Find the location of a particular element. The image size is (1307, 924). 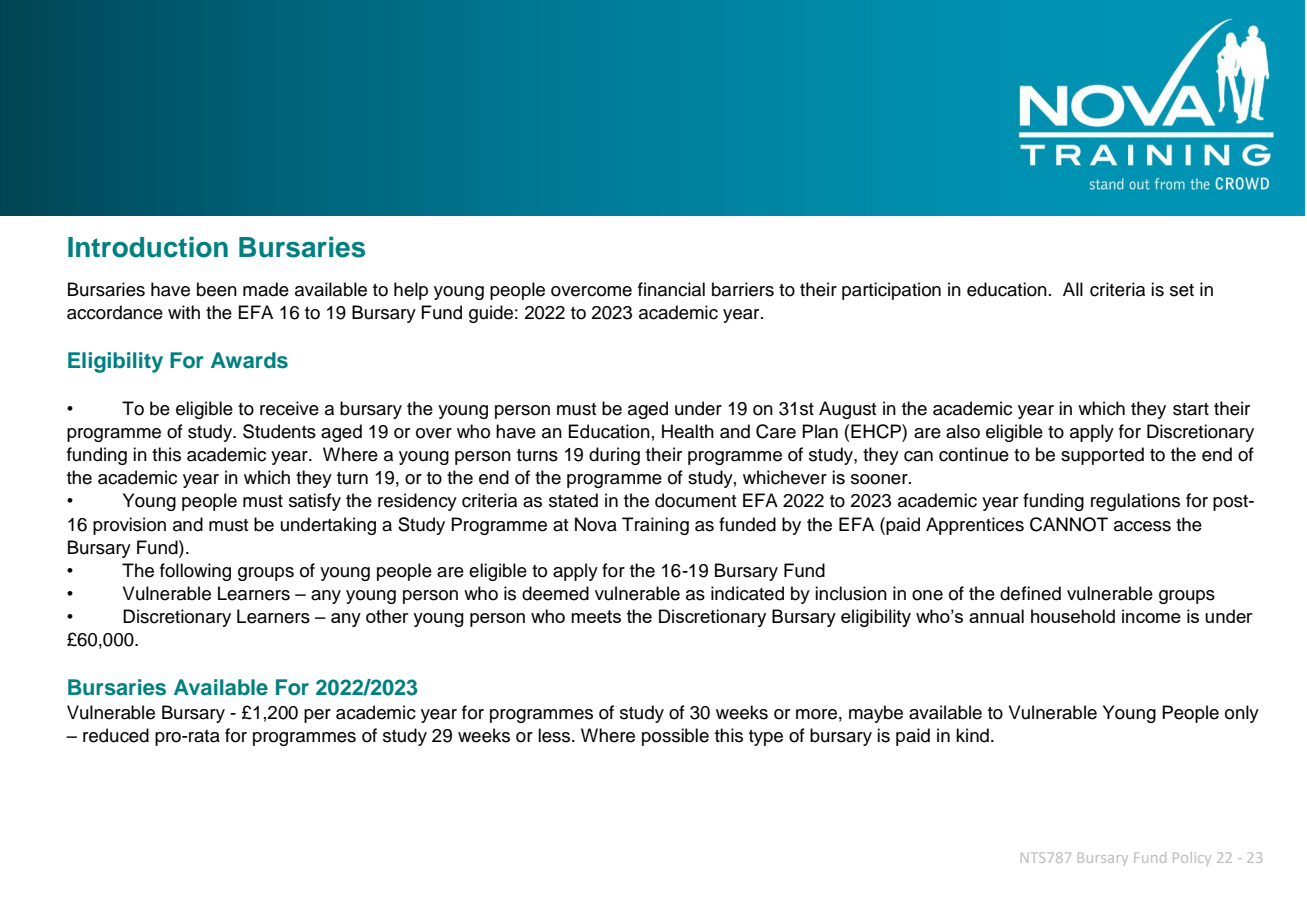

start is located at coordinates (1191, 409).
